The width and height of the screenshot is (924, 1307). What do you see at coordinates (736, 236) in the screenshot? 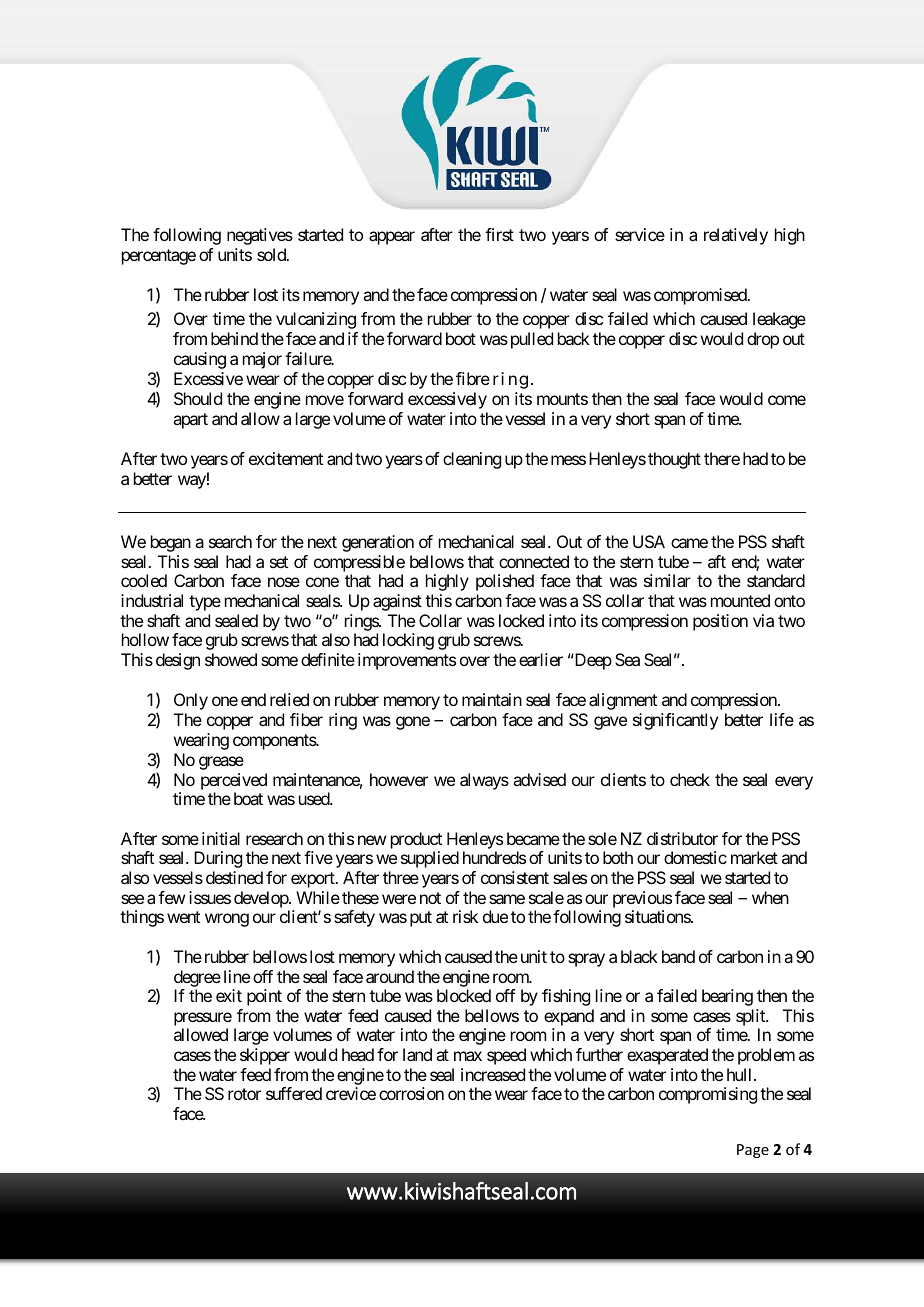
I see `relatively` at bounding box center [736, 236].
